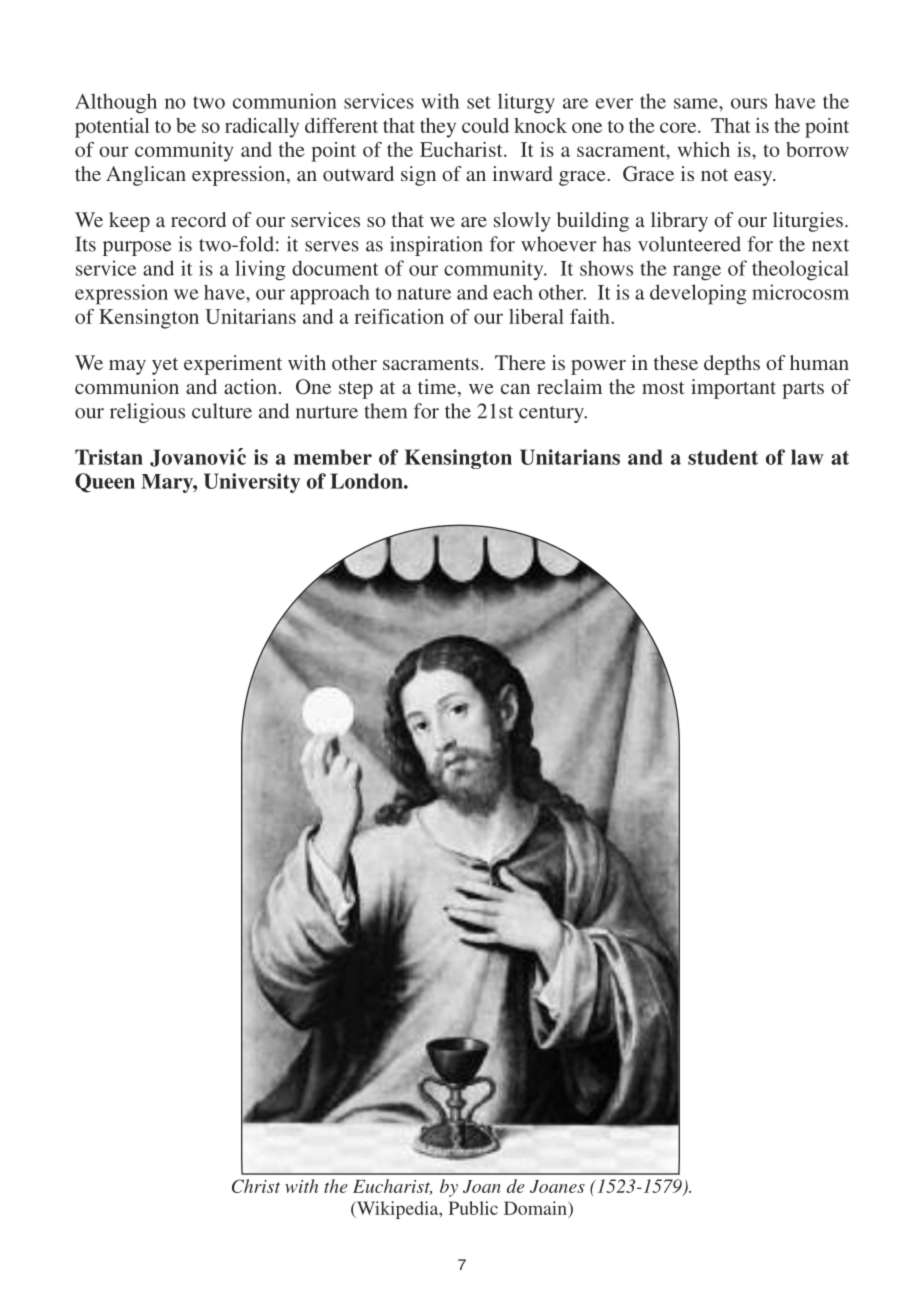 The image size is (924, 1308). What do you see at coordinates (105, 483) in the page?
I see `Queen` at bounding box center [105, 483].
